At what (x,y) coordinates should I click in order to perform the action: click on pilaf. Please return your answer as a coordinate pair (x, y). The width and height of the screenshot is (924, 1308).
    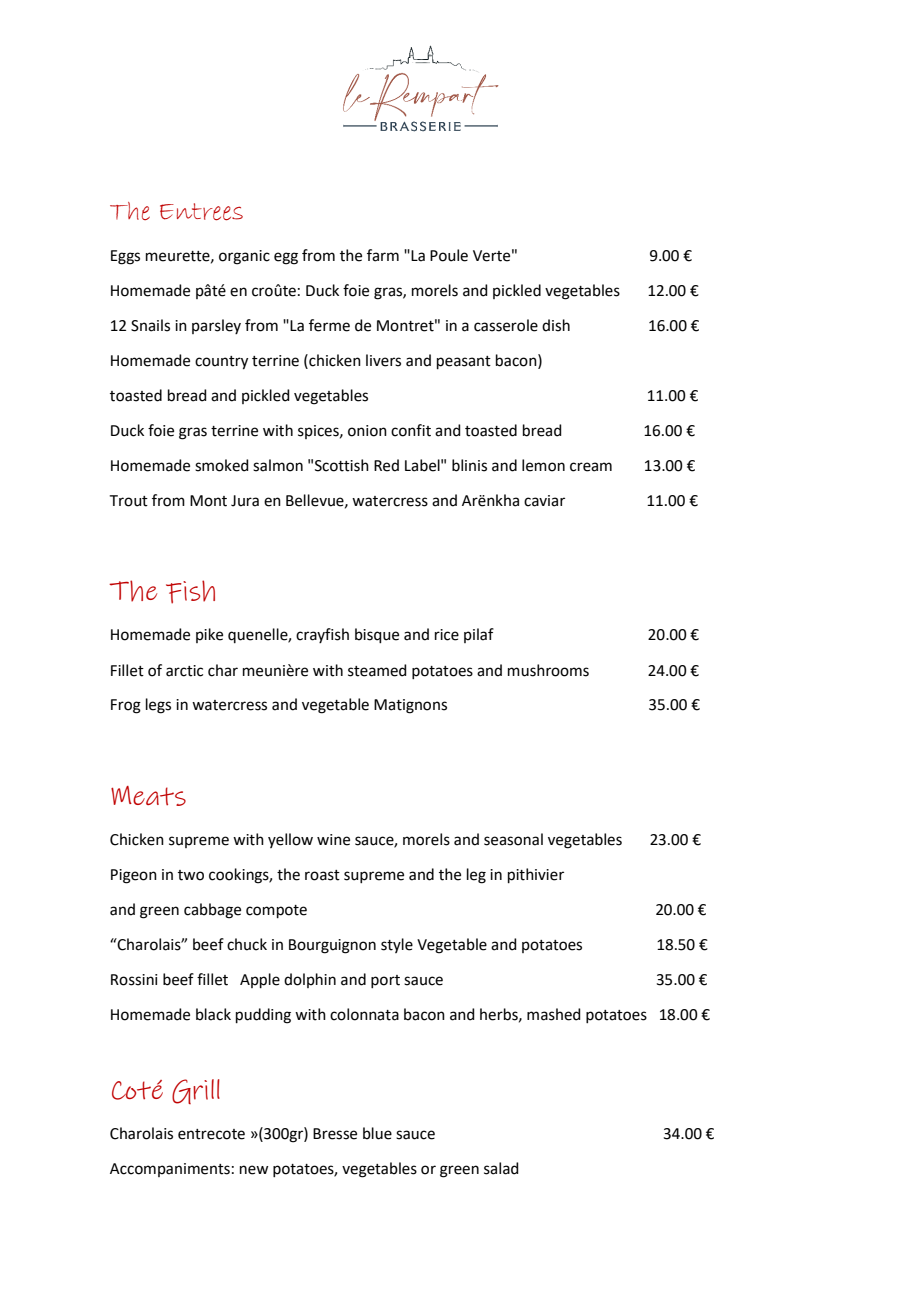
    Looking at the image, I should click on (479, 635).
